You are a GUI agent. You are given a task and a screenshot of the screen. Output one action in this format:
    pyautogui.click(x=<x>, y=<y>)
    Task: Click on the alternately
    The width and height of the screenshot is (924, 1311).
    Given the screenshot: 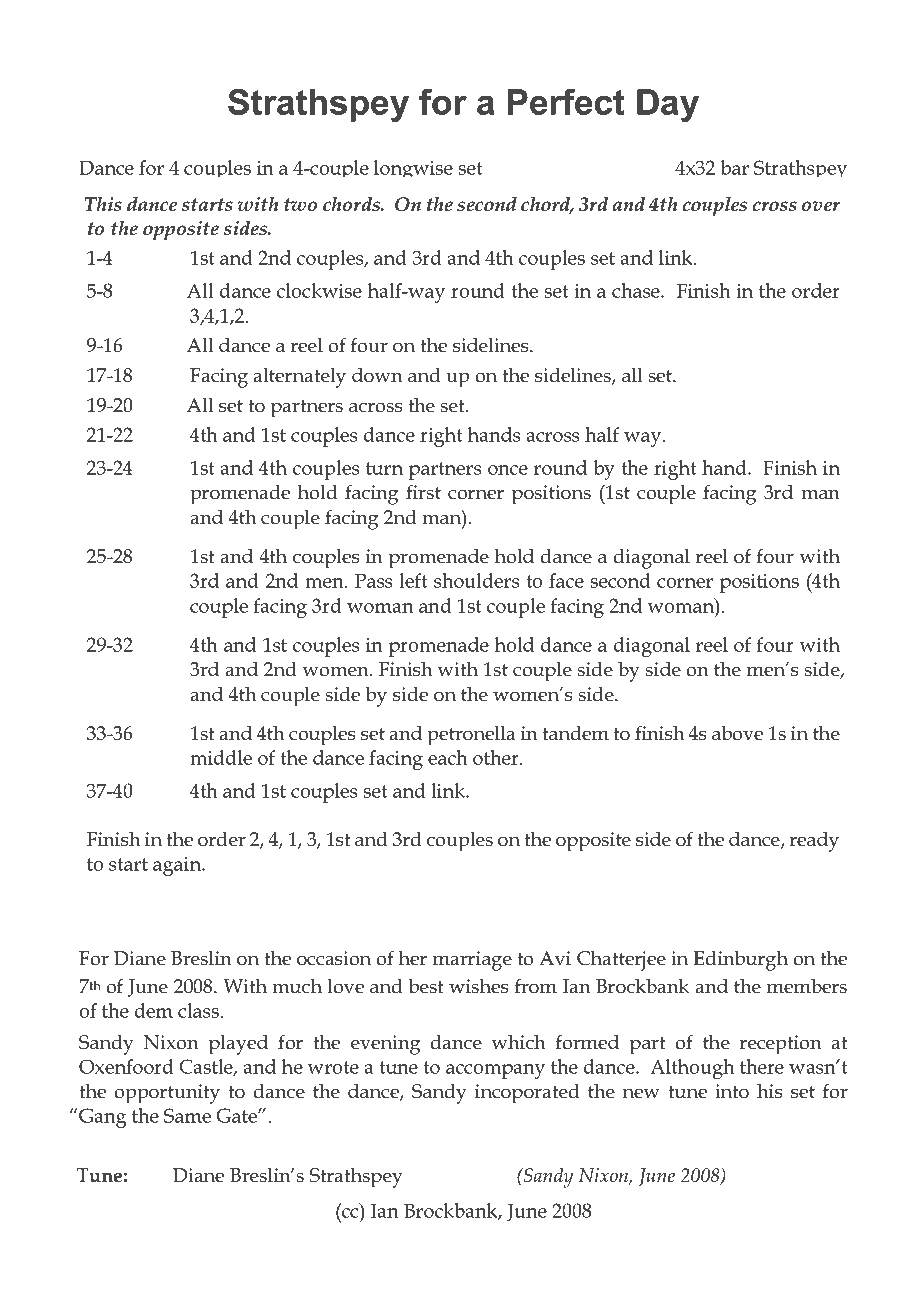 What is the action you would take?
    pyautogui.click(x=299, y=377)
